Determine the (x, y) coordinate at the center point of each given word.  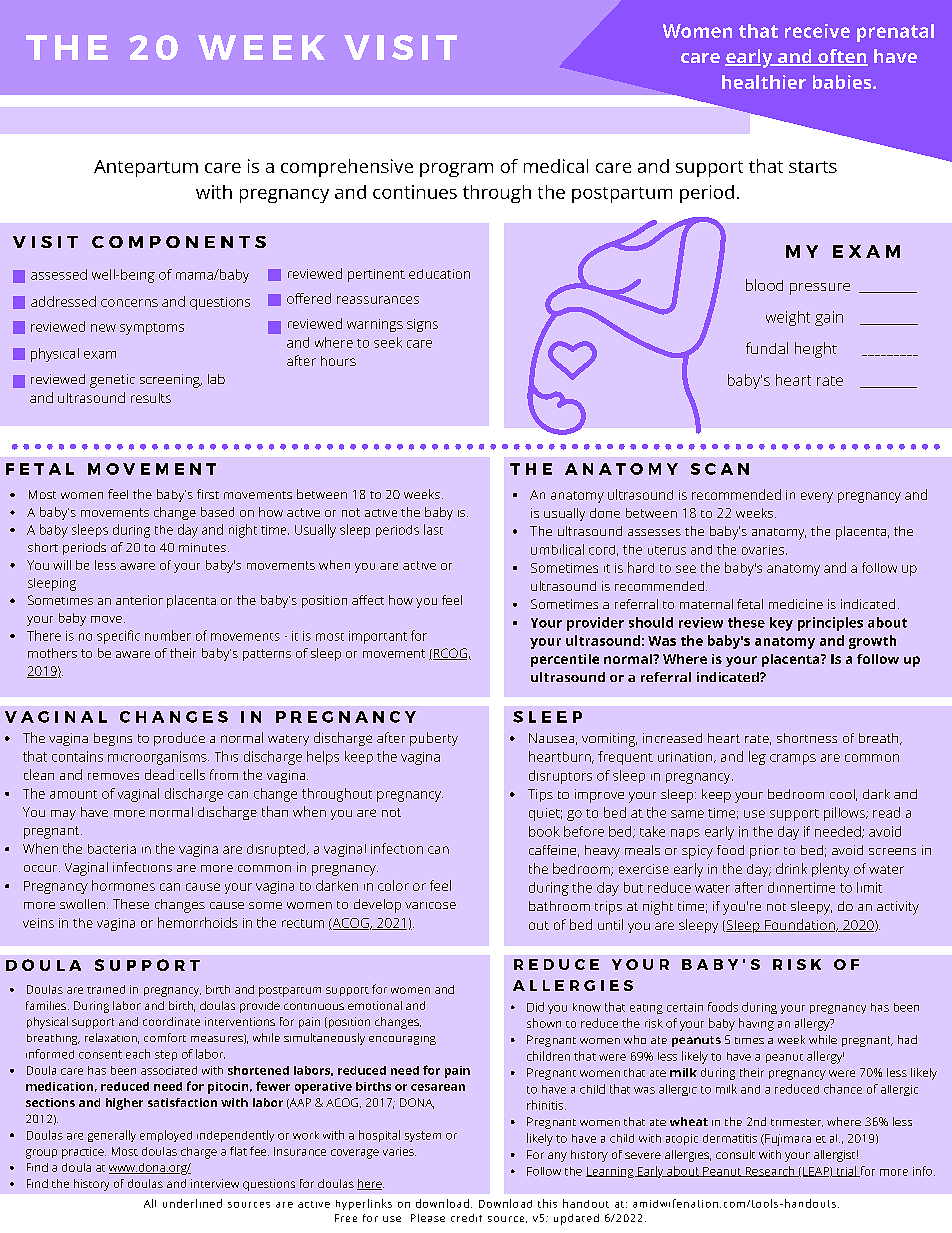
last (433, 529)
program (456, 170)
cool (842, 794)
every (817, 497)
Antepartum (146, 168)
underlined (192, 1203)
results (151, 398)
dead (159, 774)
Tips (540, 795)
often (842, 57)
